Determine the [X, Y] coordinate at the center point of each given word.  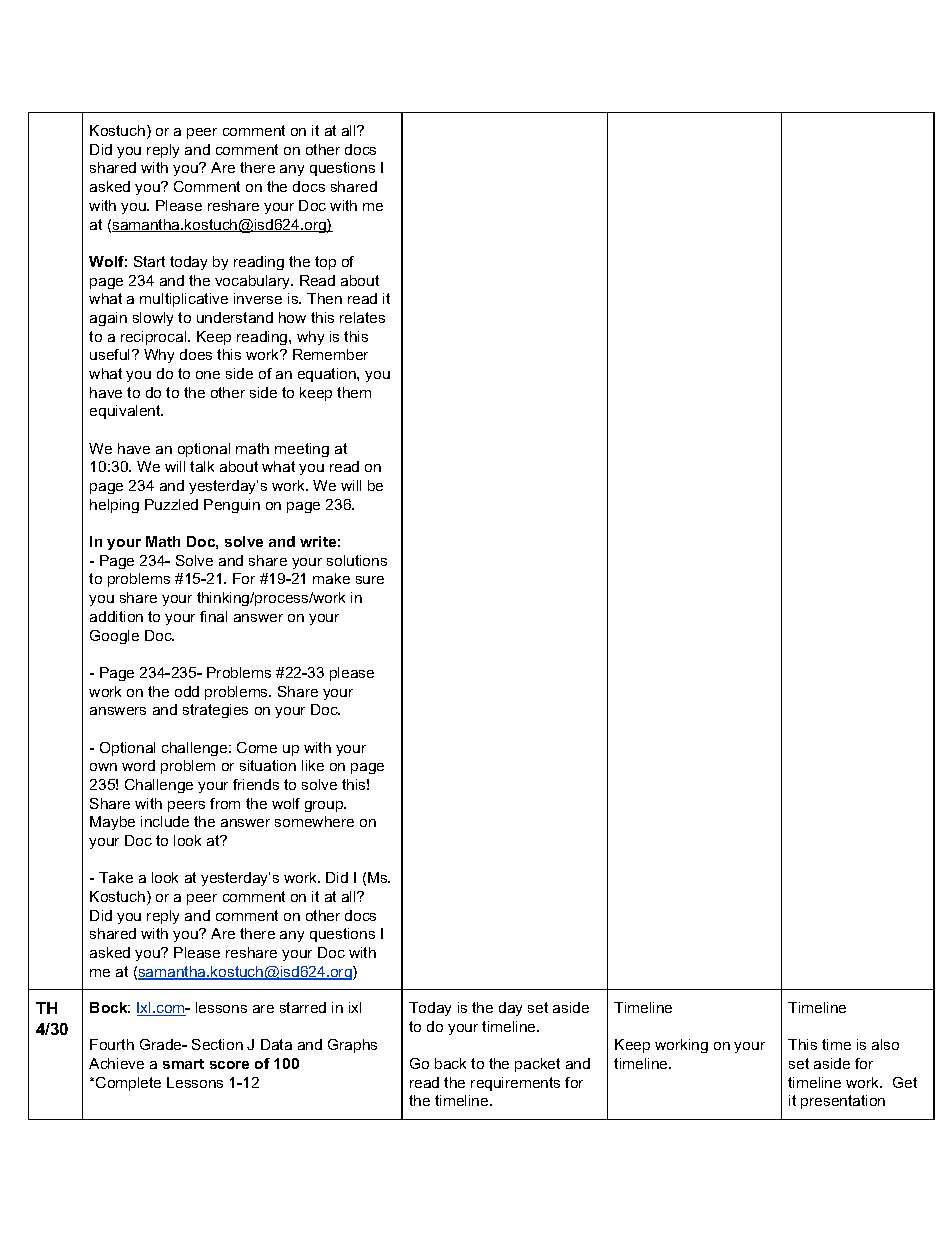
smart [183, 1064]
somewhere [314, 821]
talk [202, 466]
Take [116, 877]
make [331, 578]
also [885, 1044]
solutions [357, 560]
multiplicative [184, 300]
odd [187, 691]
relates [362, 317]
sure [370, 580]
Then [324, 298]
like [313, 765]
